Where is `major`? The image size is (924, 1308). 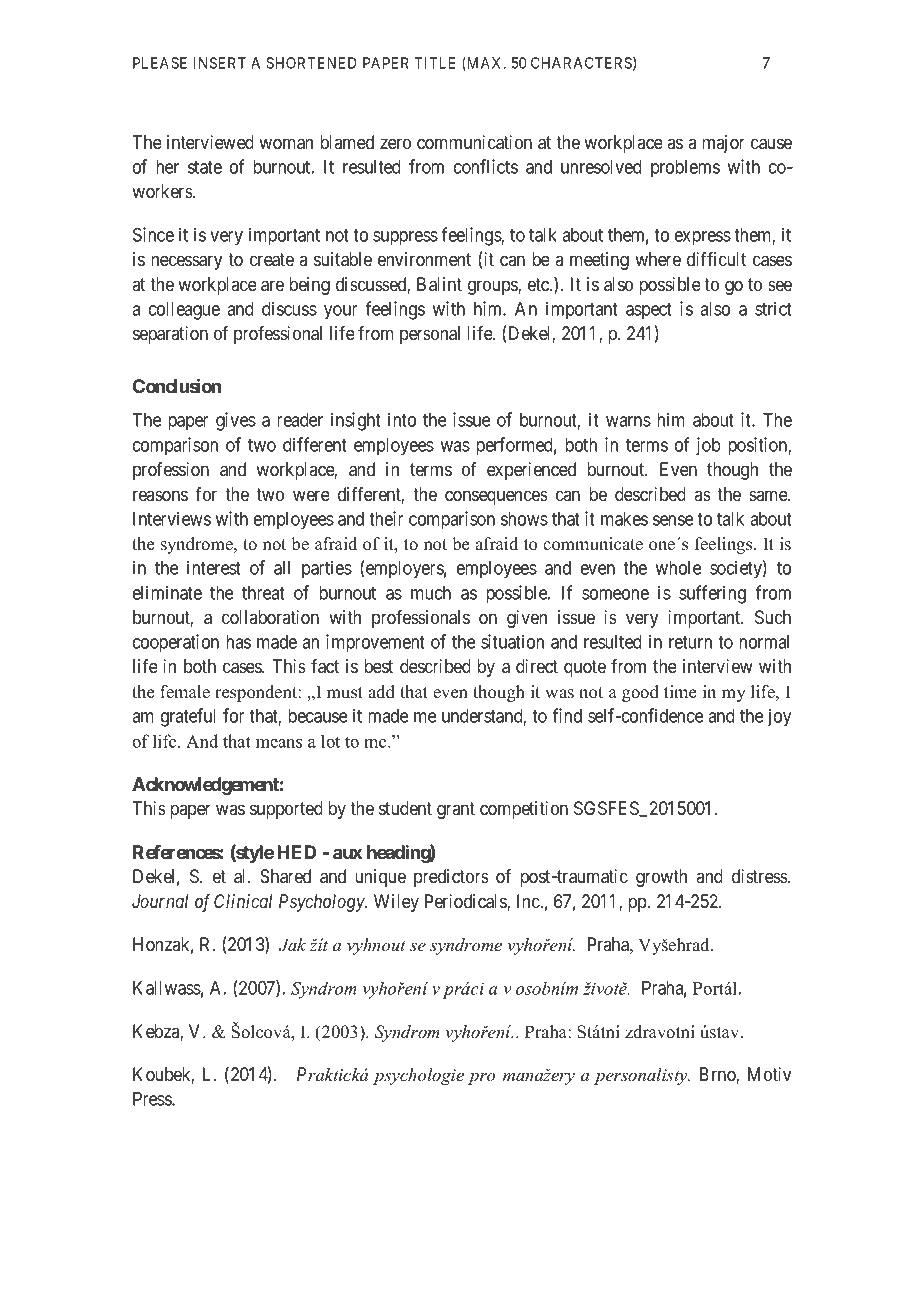 major is located at coordinates (723, 144).
